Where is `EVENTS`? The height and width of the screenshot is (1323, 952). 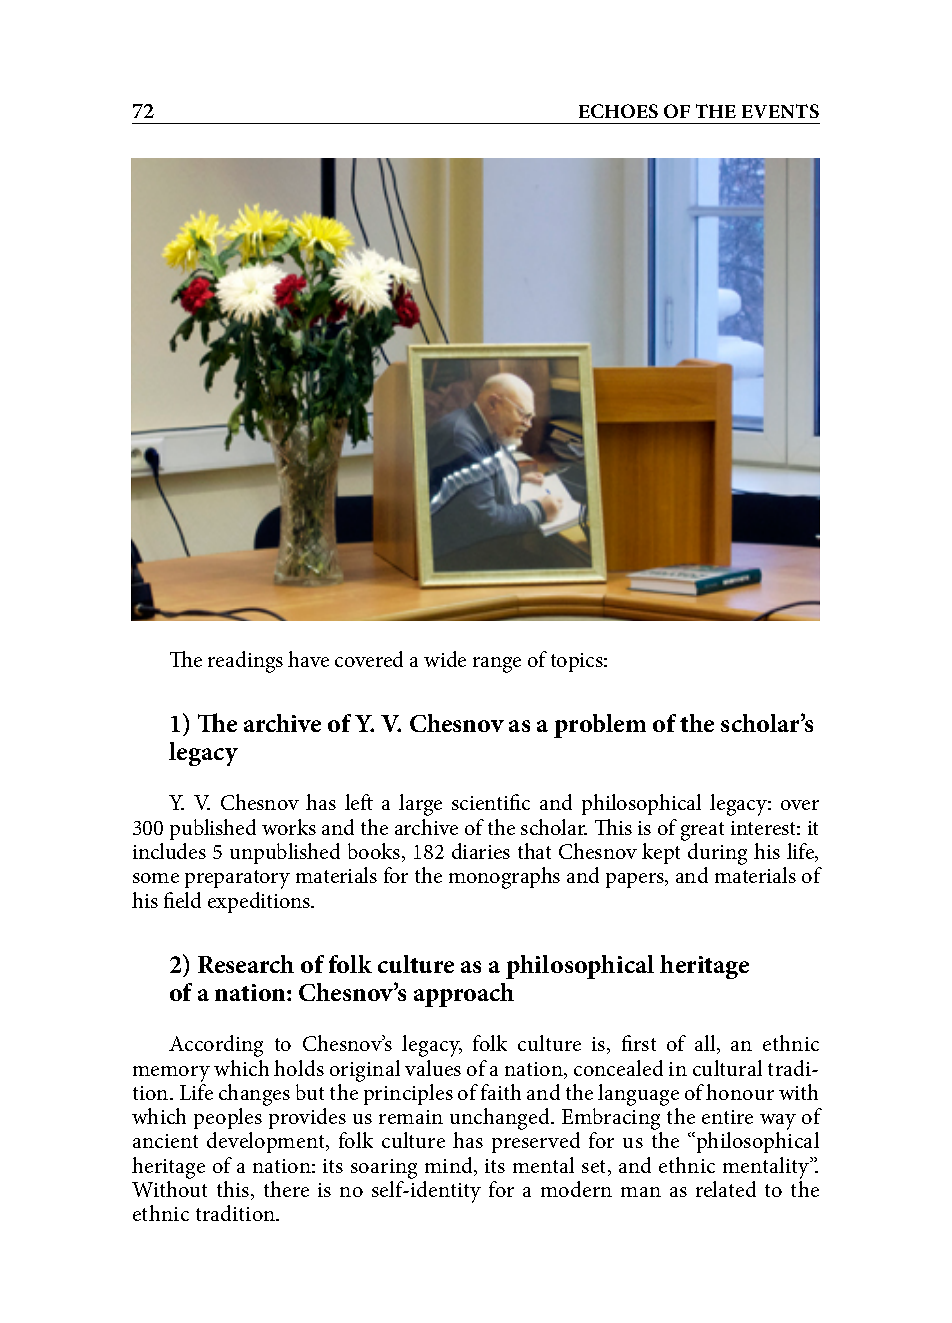 EVENTS is located at coordinates (780, 111).
